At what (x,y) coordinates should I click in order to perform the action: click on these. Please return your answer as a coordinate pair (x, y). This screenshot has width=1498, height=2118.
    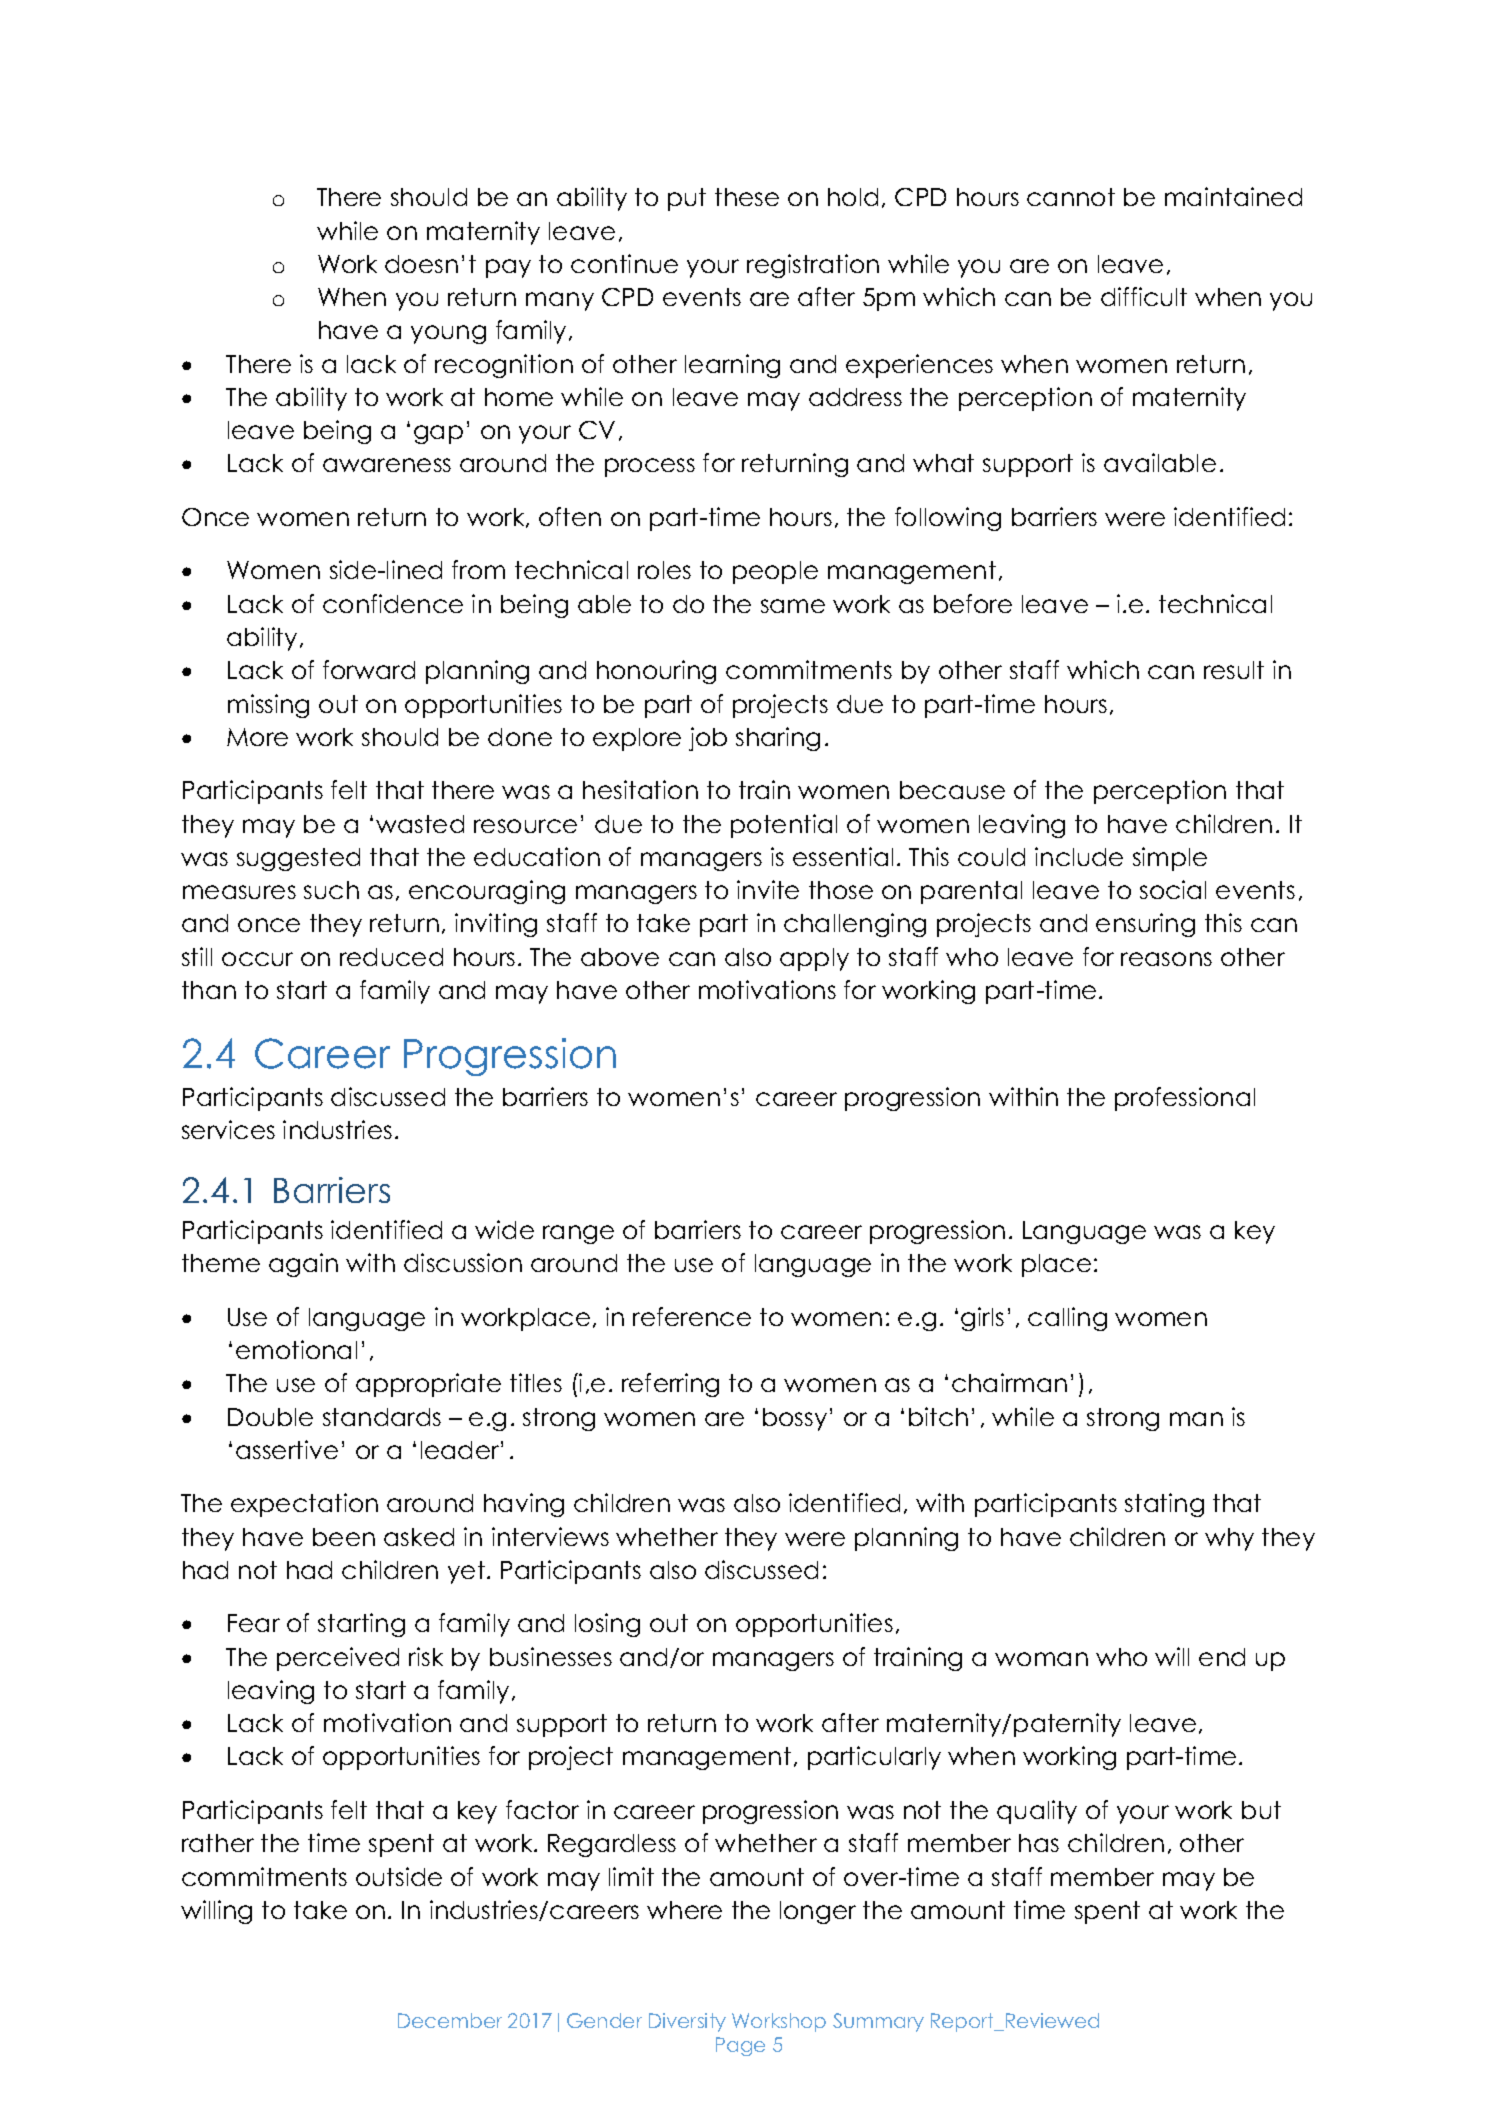
    Looking at the image, I should click on (747, 197).
